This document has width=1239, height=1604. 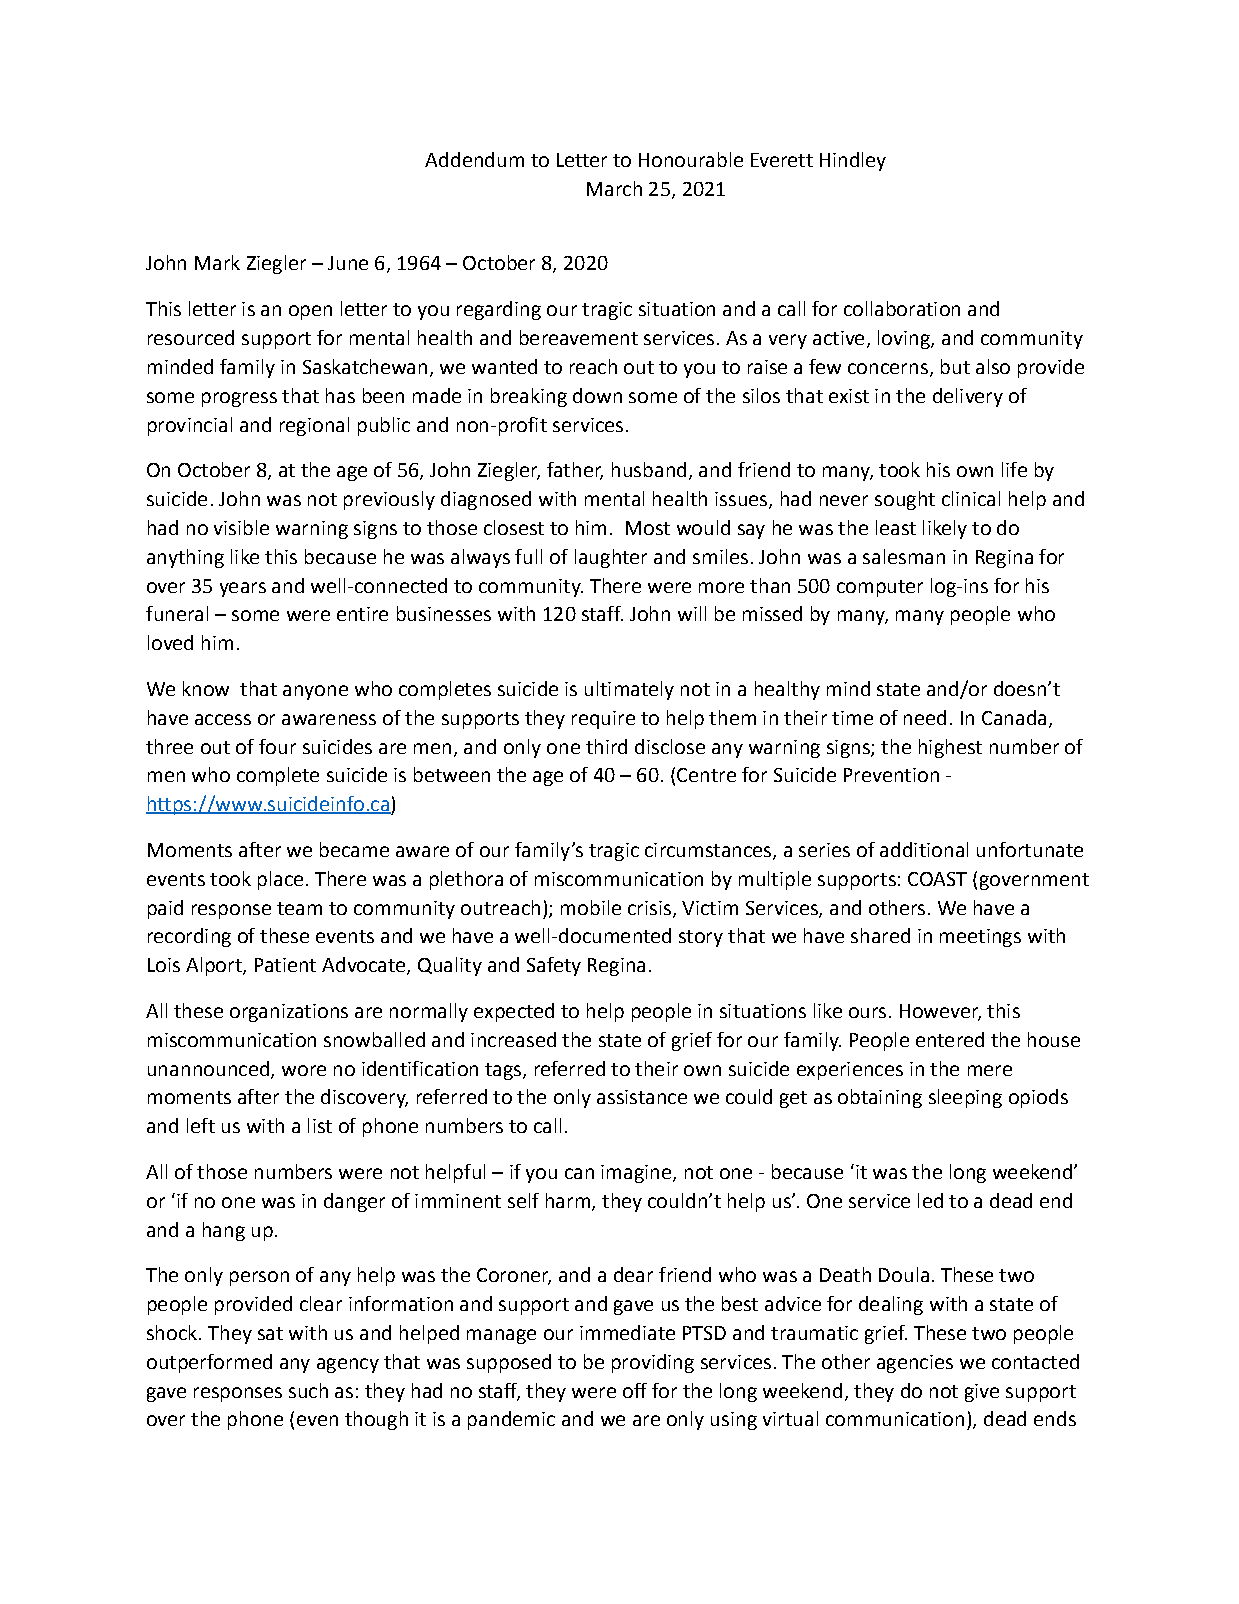 What do you see at coordinates (614, 188) in the document?
I see `March` at bounding box center [614, 188].
